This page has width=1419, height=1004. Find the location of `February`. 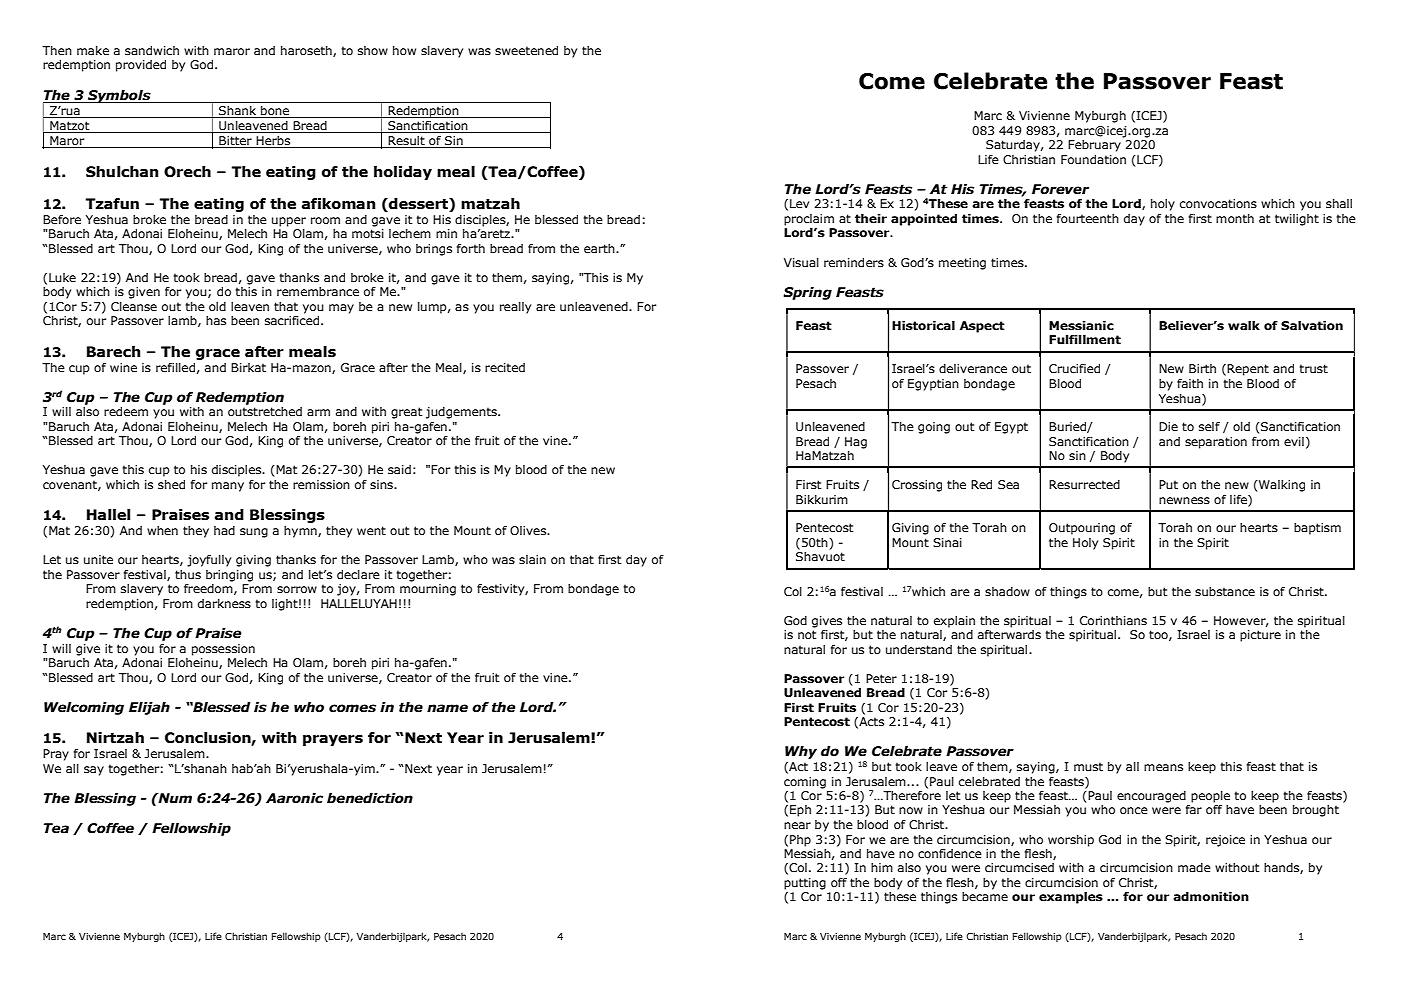

February is located at coordinates (1094, 146).
